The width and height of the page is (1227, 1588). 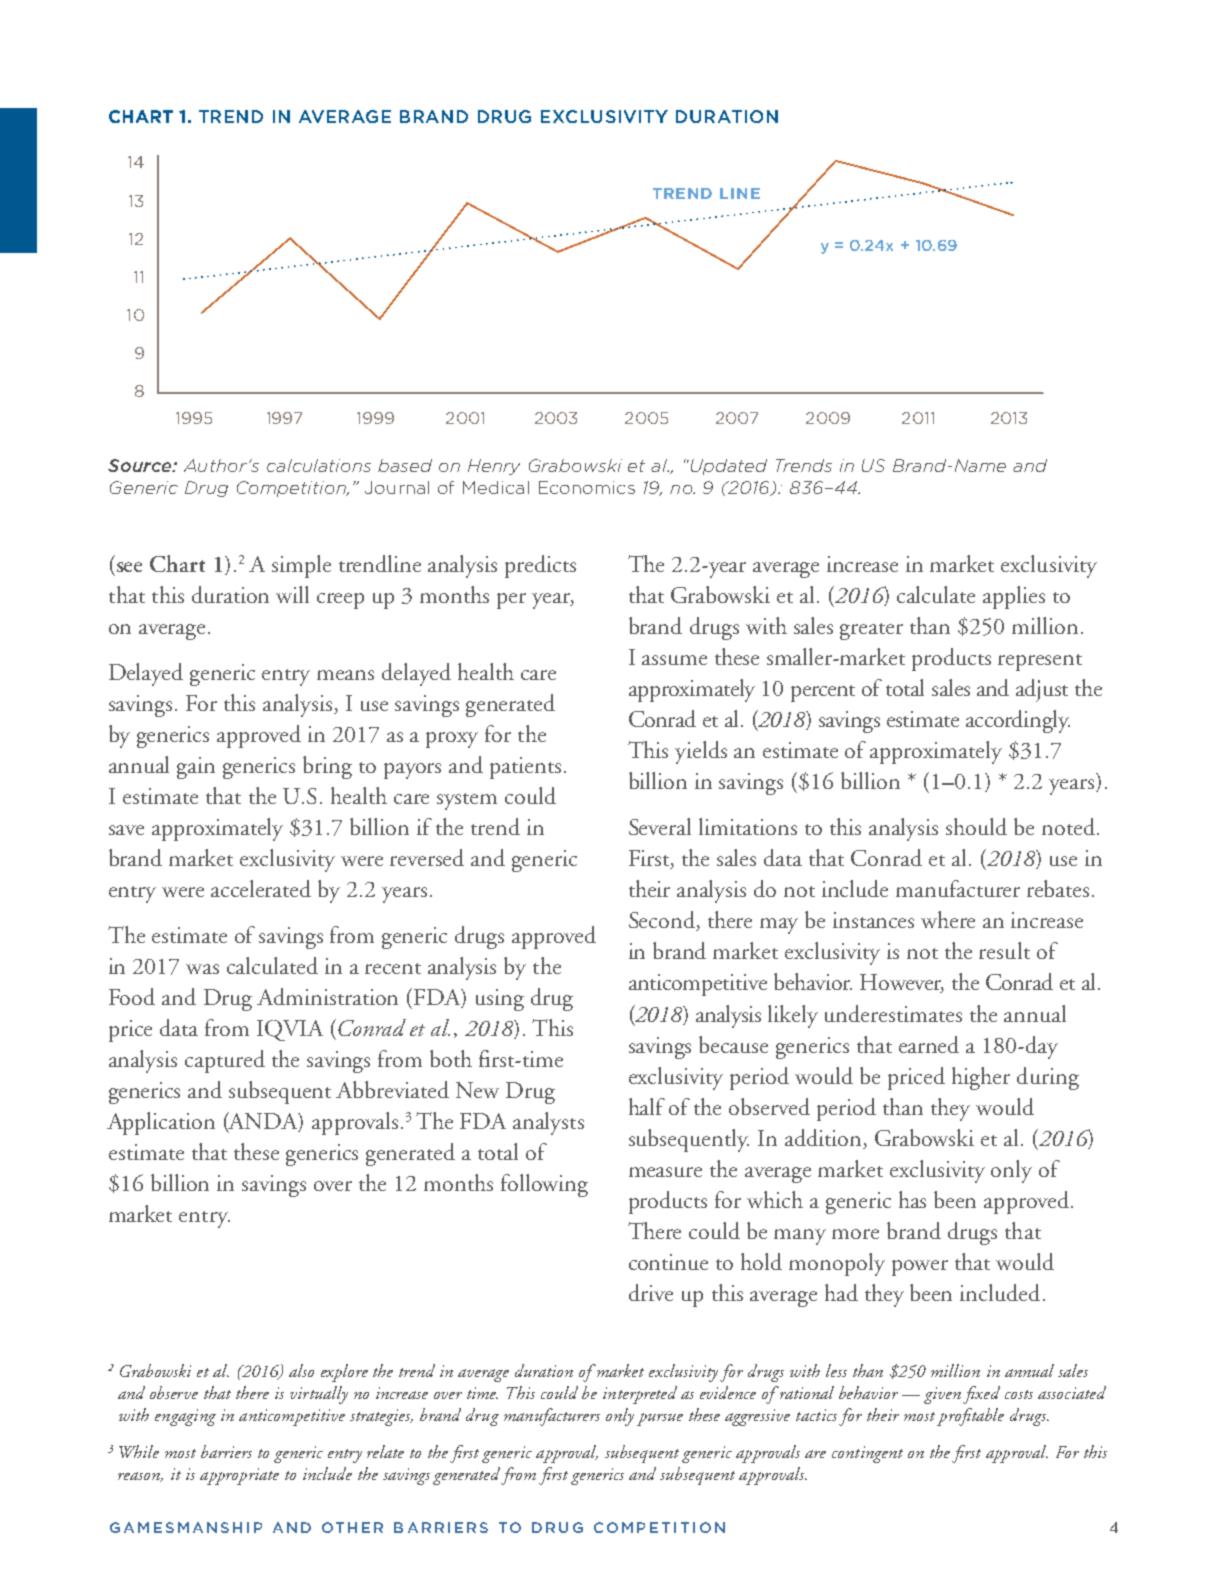 What do you see at coordinates (202, 969) in the page?
I see `was` at bounding box center [202, 969].
